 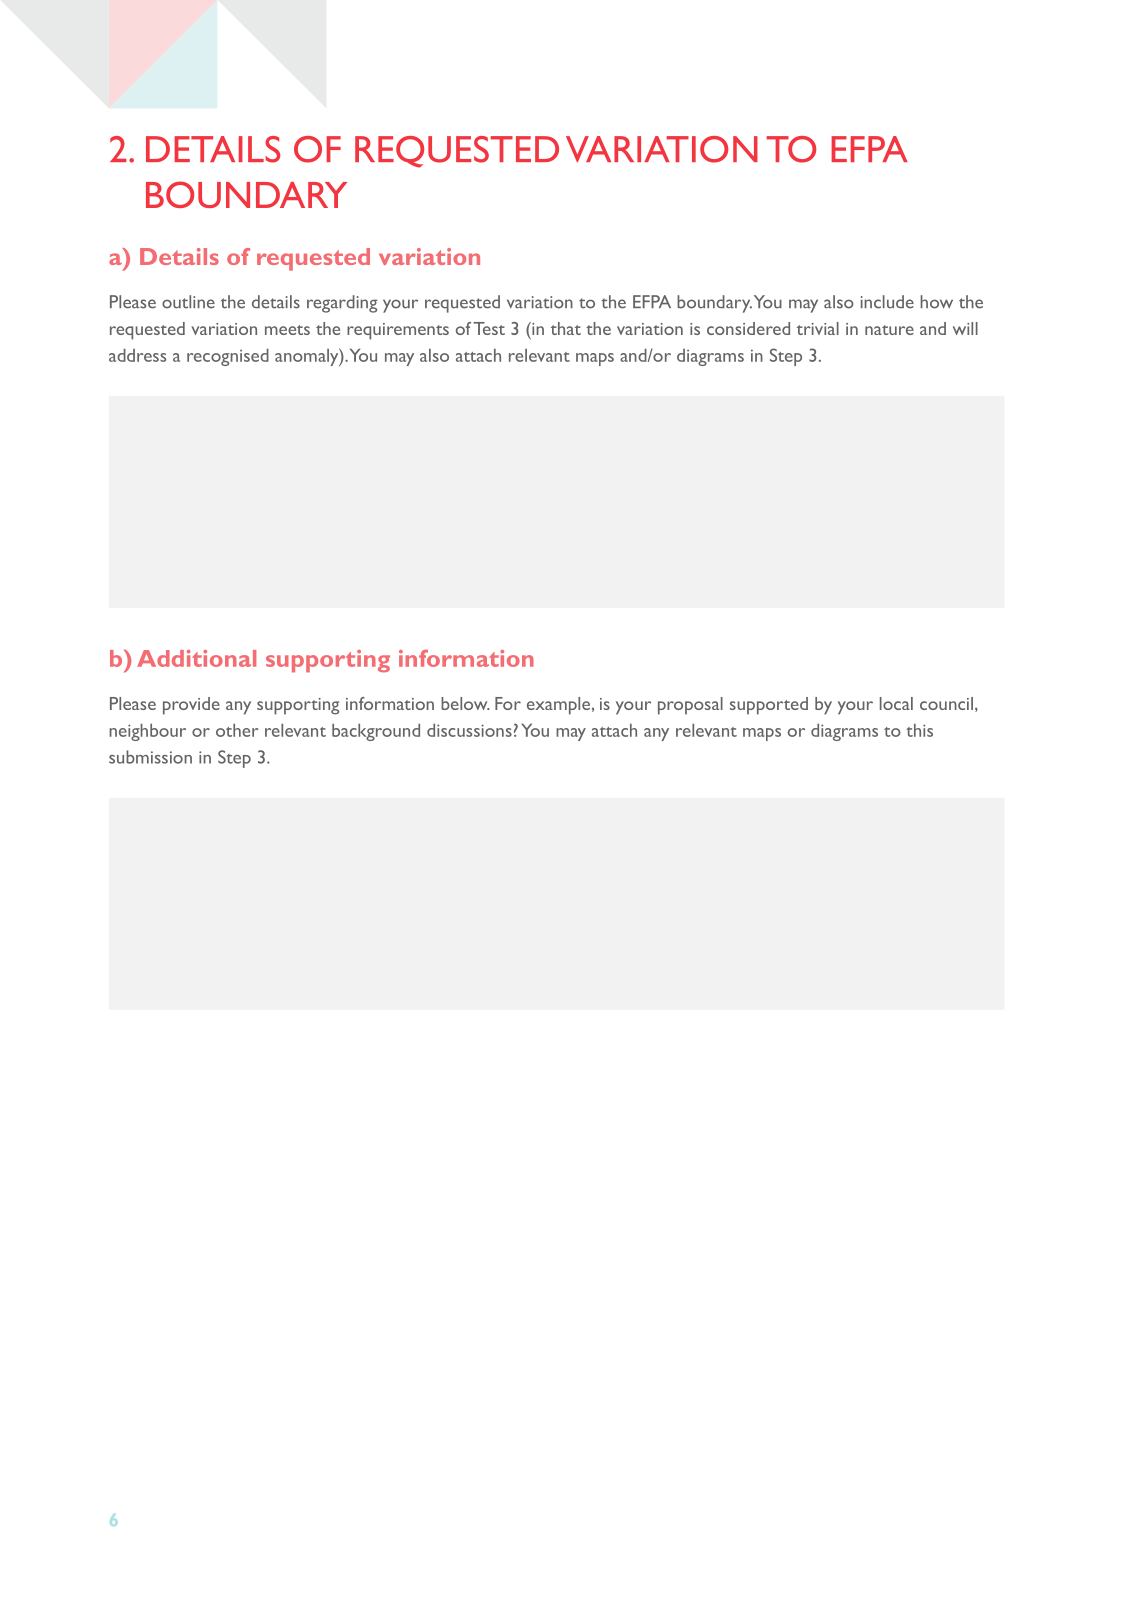 What do you see at coordinates (465, 703) in the page?
I see `below` at bounding box center [465, 703].
